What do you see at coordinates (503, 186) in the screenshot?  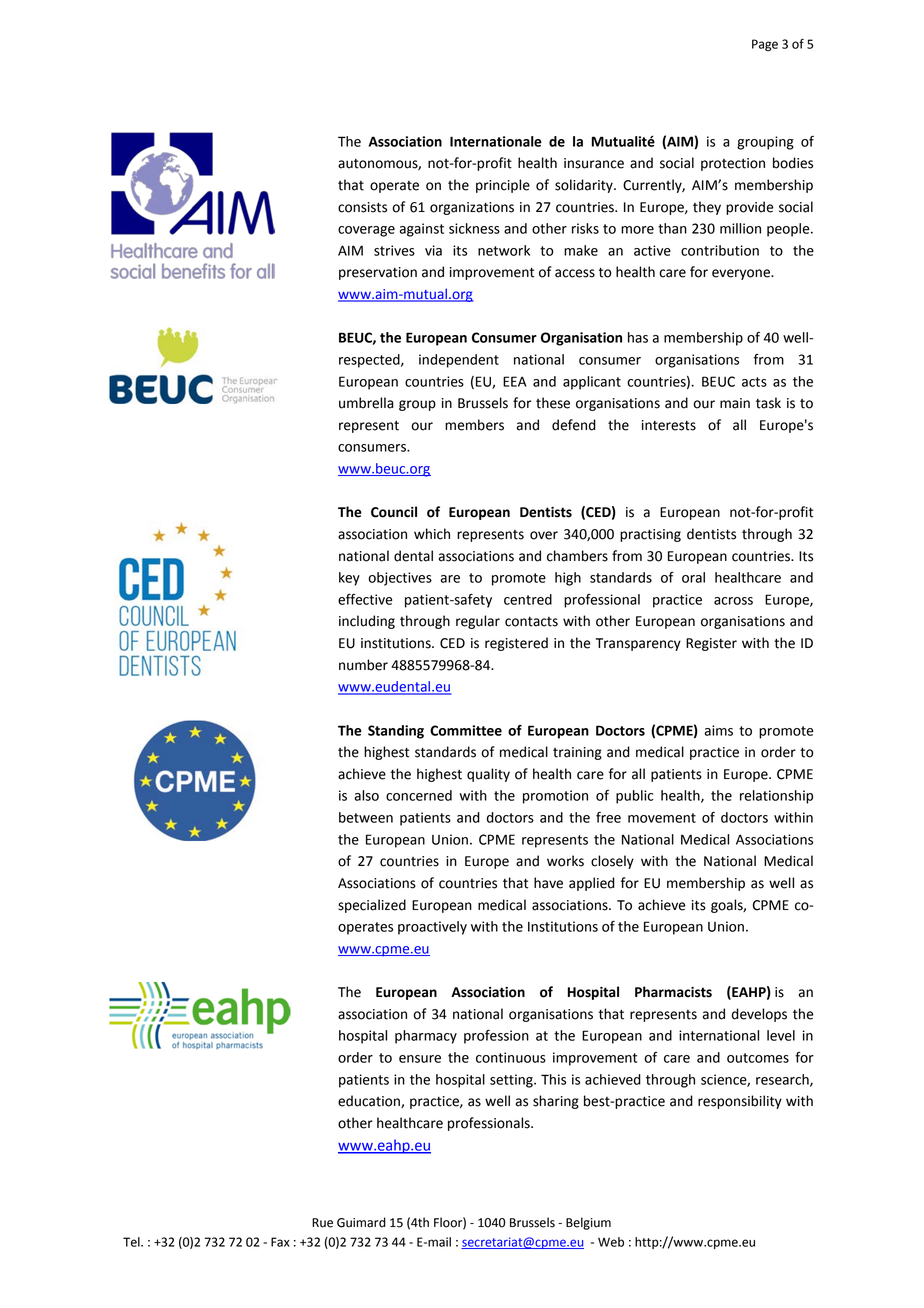 I see `principle` at bounding box center [503, 186].
